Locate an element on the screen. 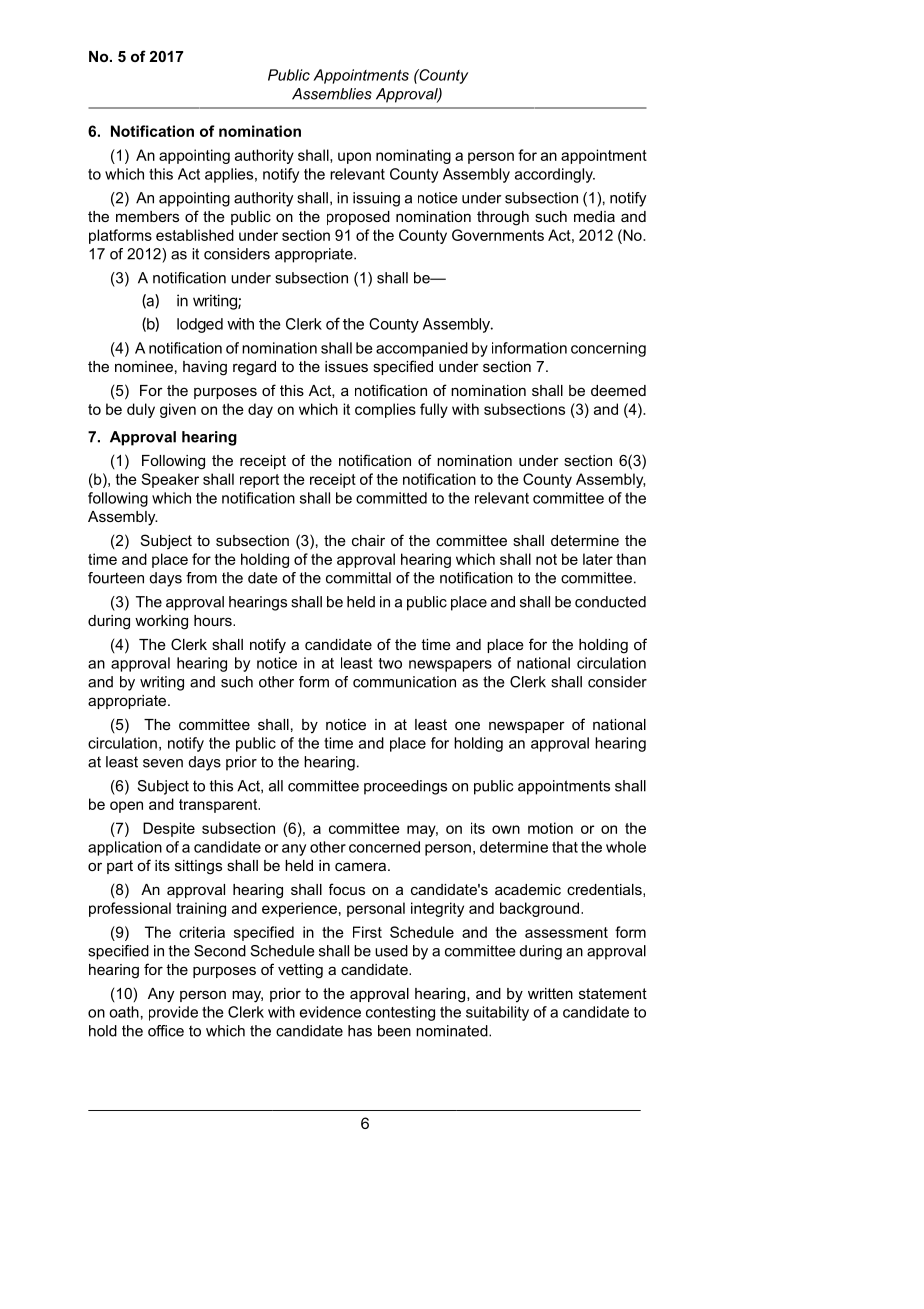 The image size is (924, 1309). members is located at coordinates (147, 216).
